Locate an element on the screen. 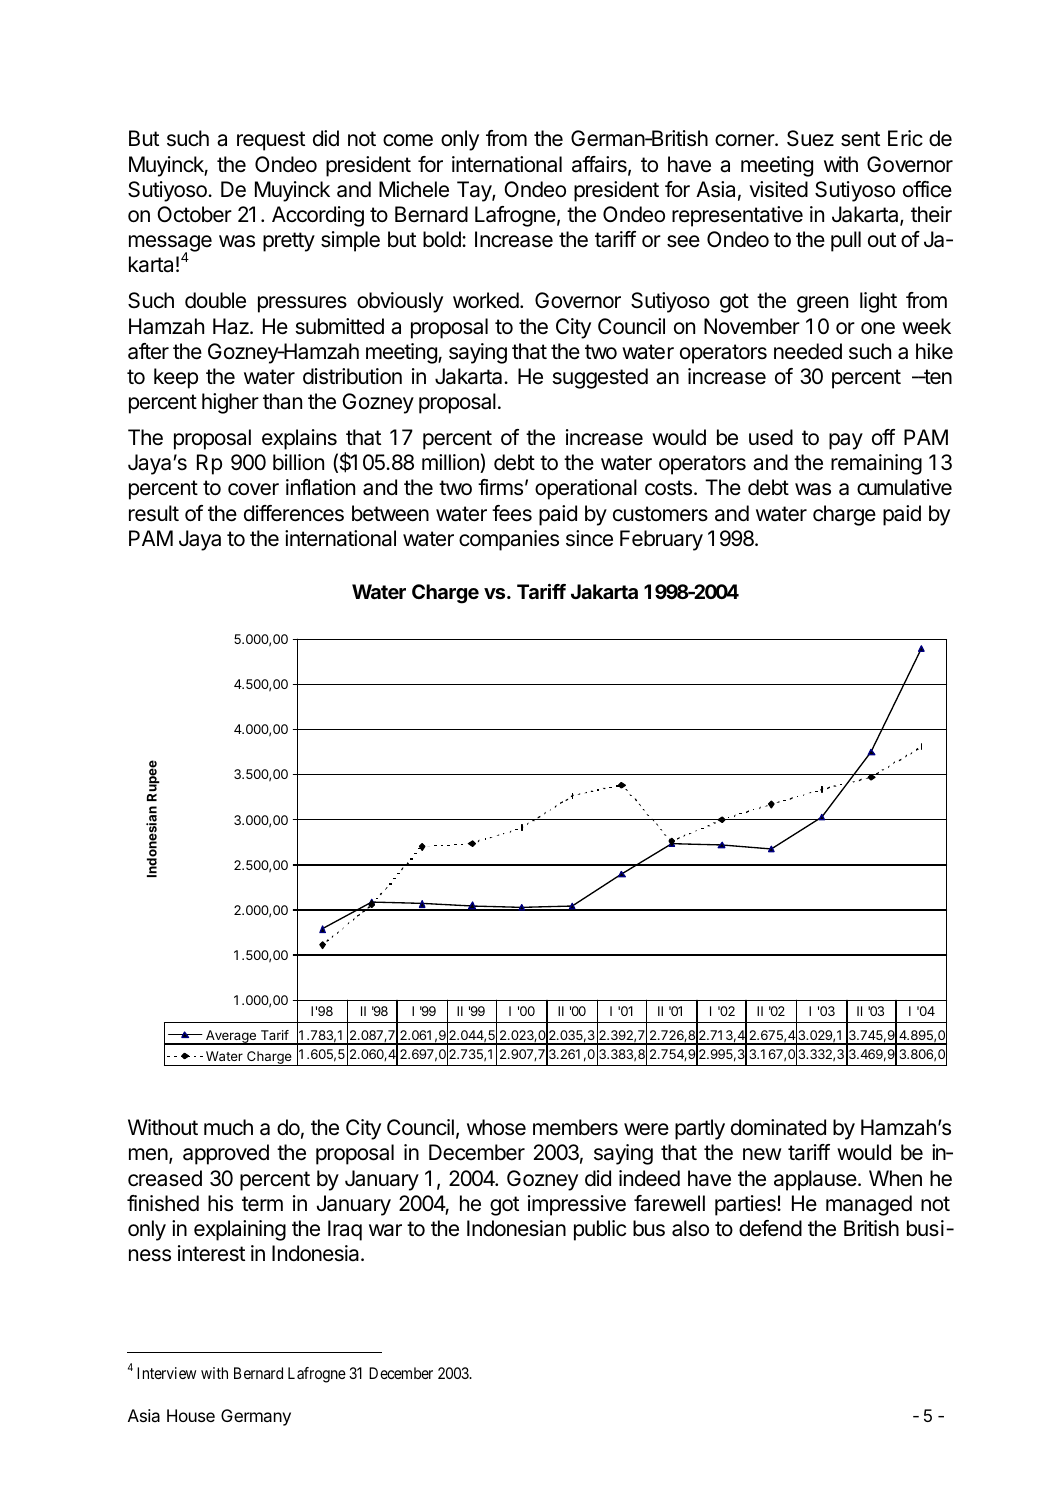 The image size is (1055, 1490). House is located at coordinates (191, 1415).
